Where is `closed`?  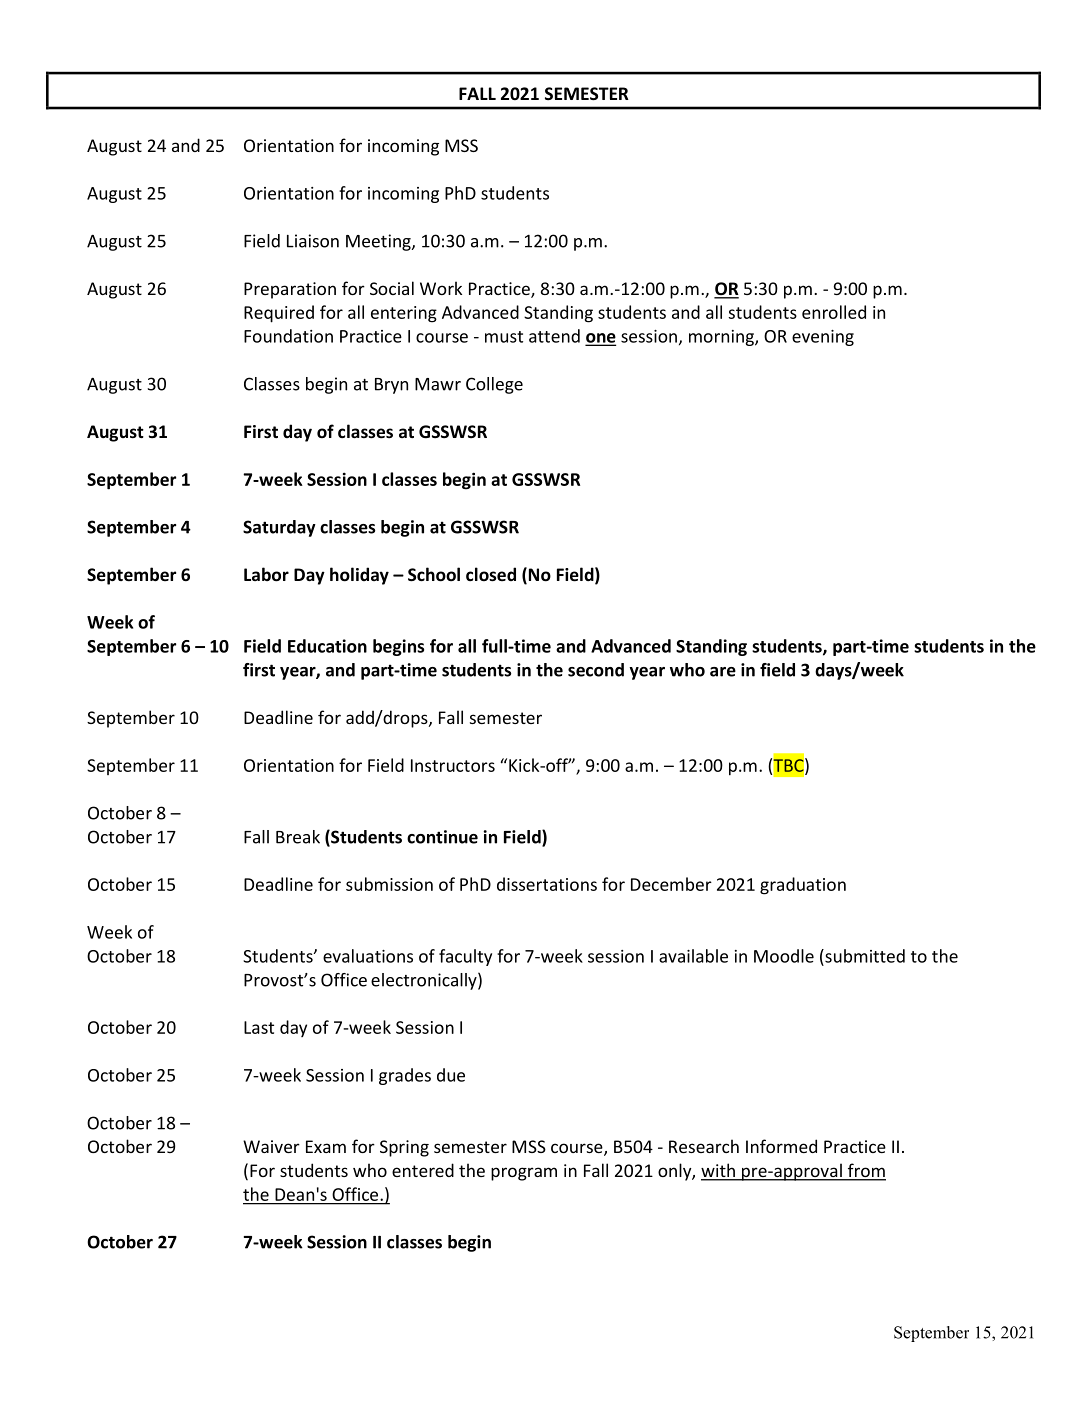 closed is located at coordinates (491, 574).
